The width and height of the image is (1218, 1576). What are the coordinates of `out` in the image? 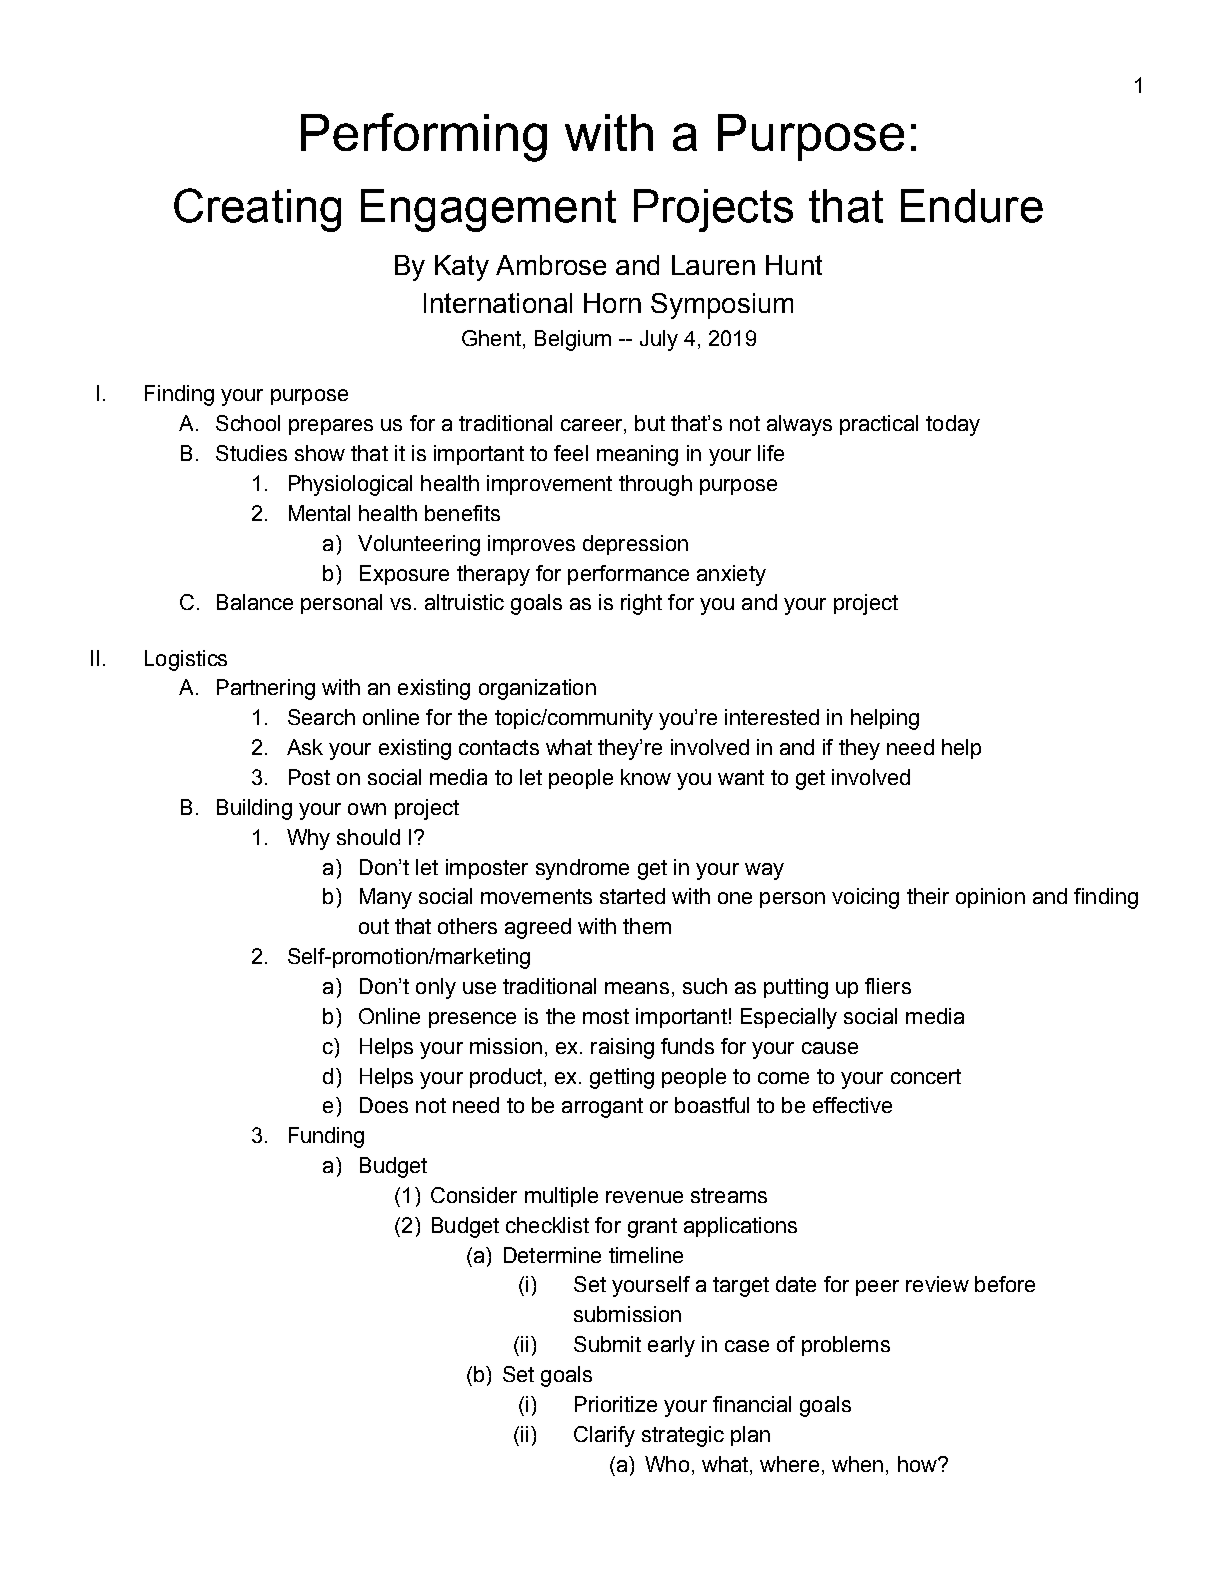 It's located at (374, 926).
